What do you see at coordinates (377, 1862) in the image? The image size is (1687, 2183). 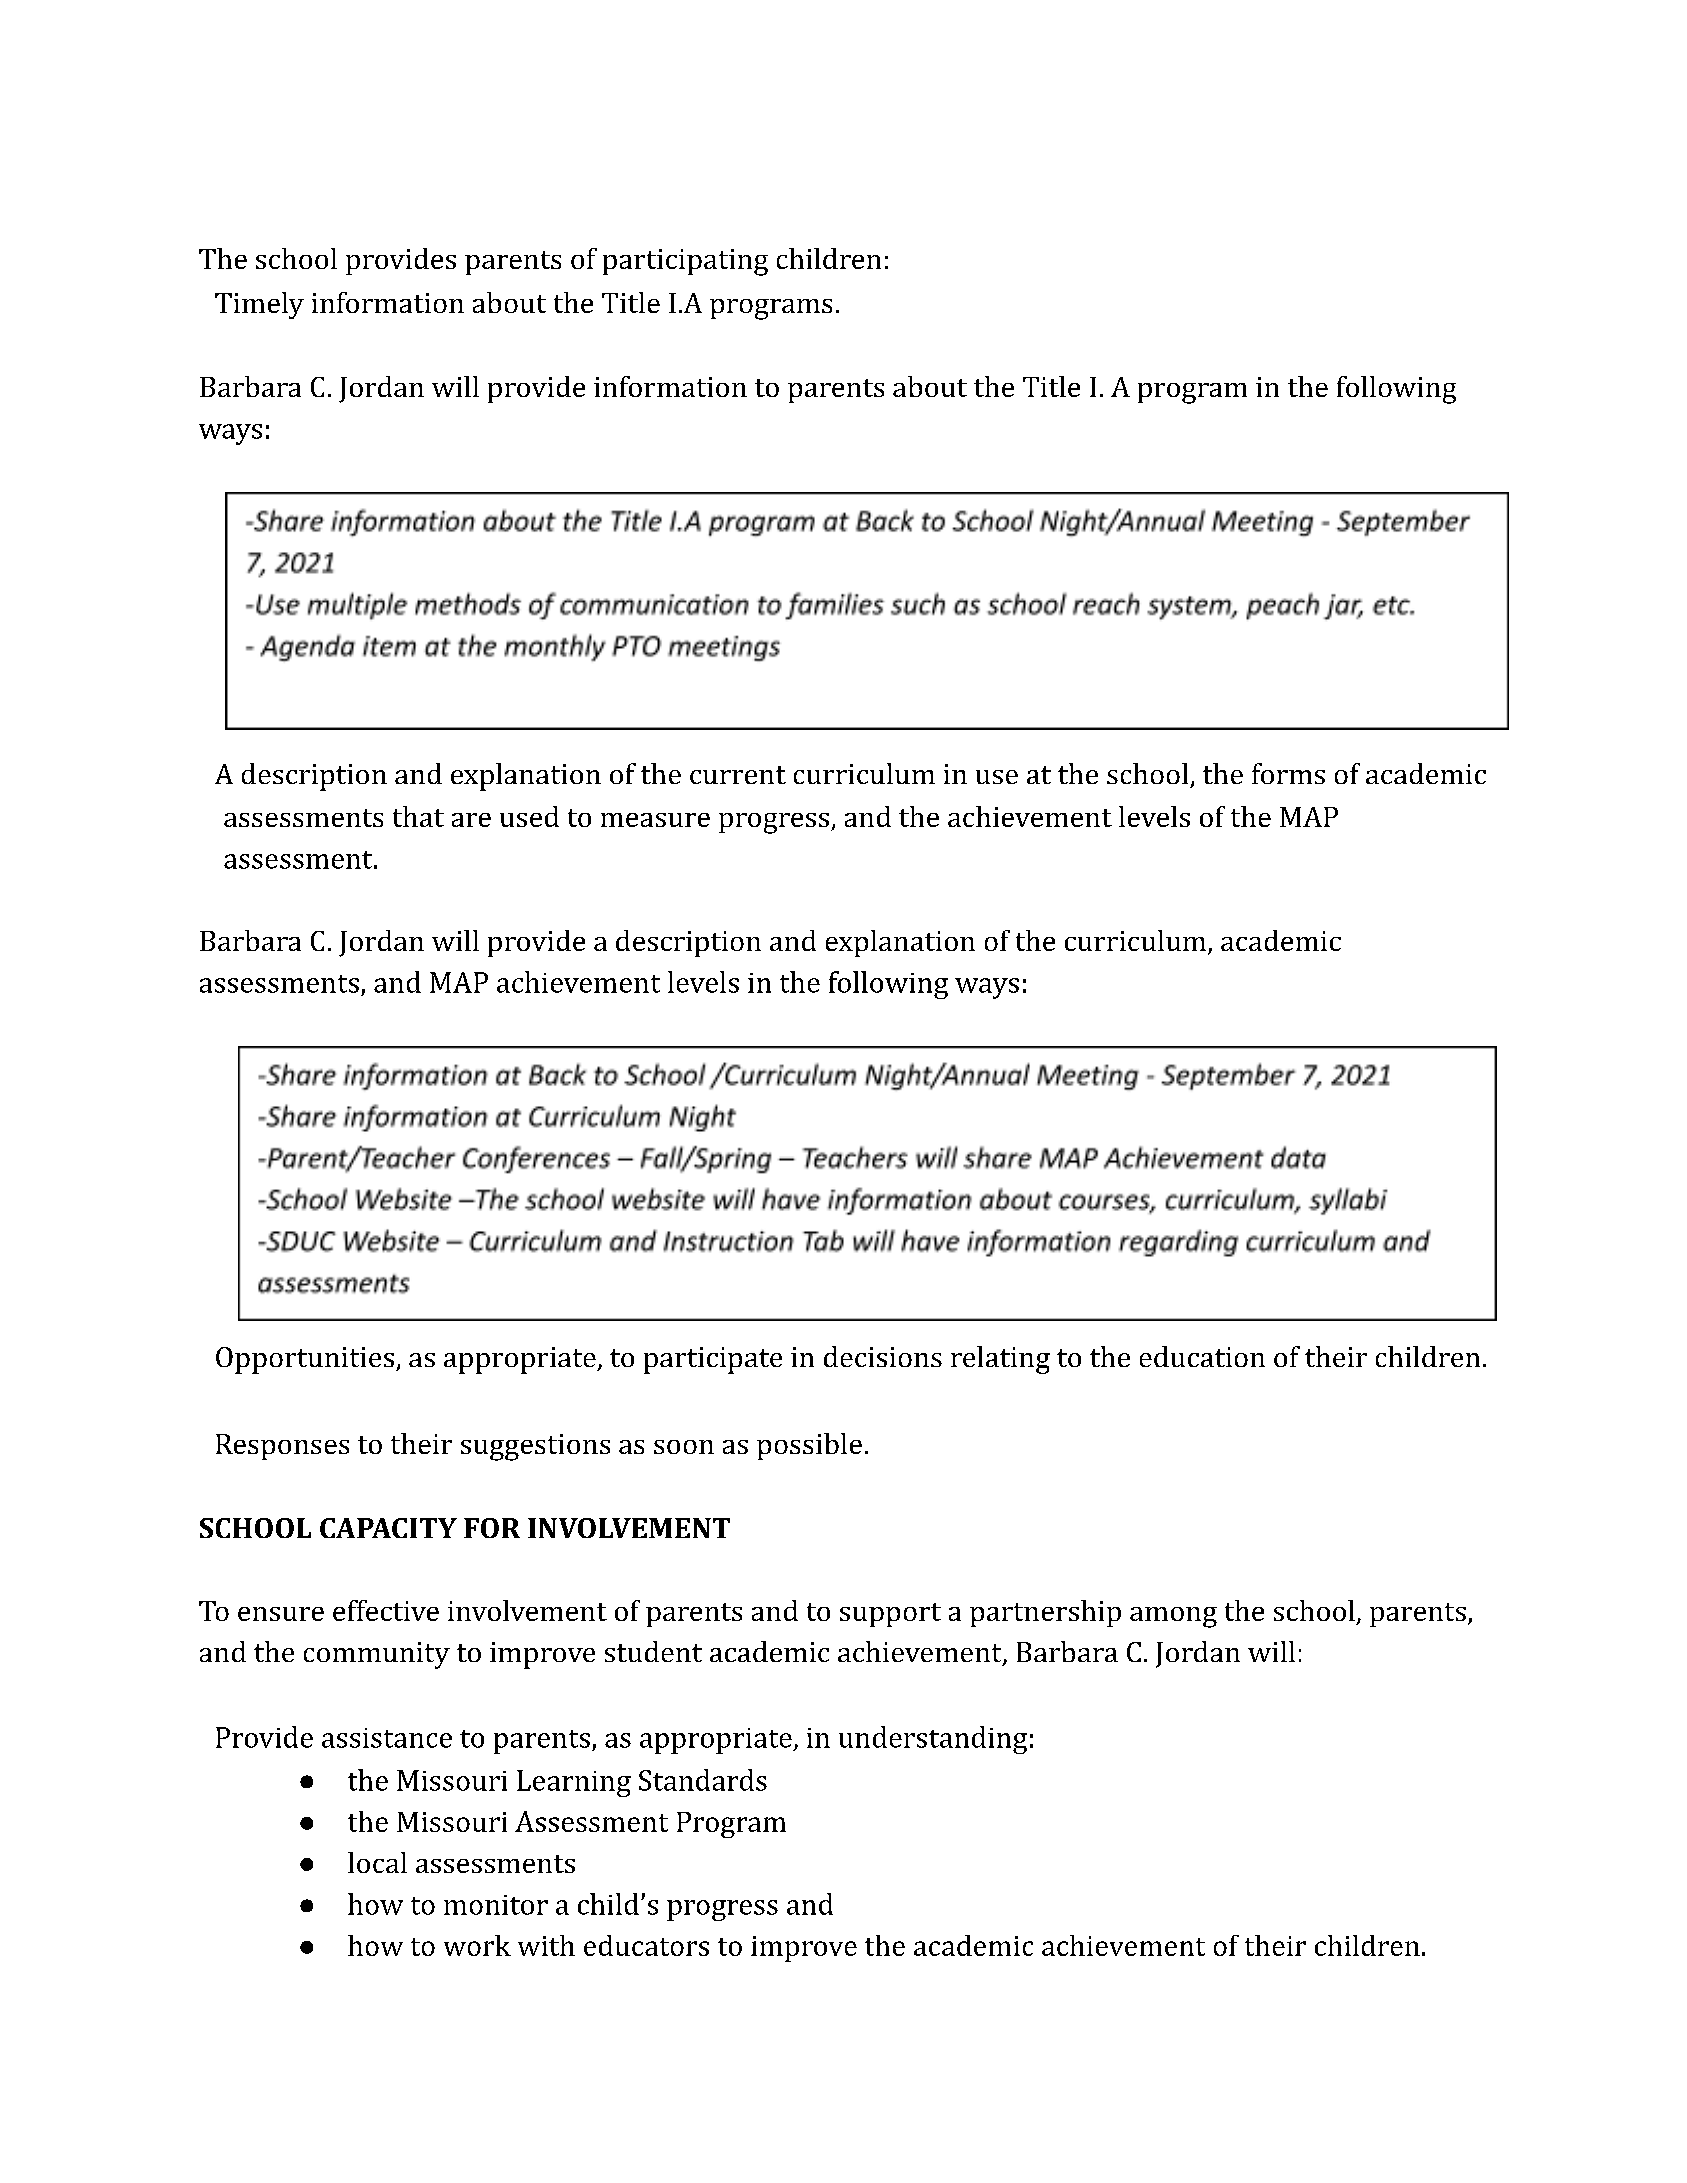 I see `local` at bounding box center [377, 1862].
